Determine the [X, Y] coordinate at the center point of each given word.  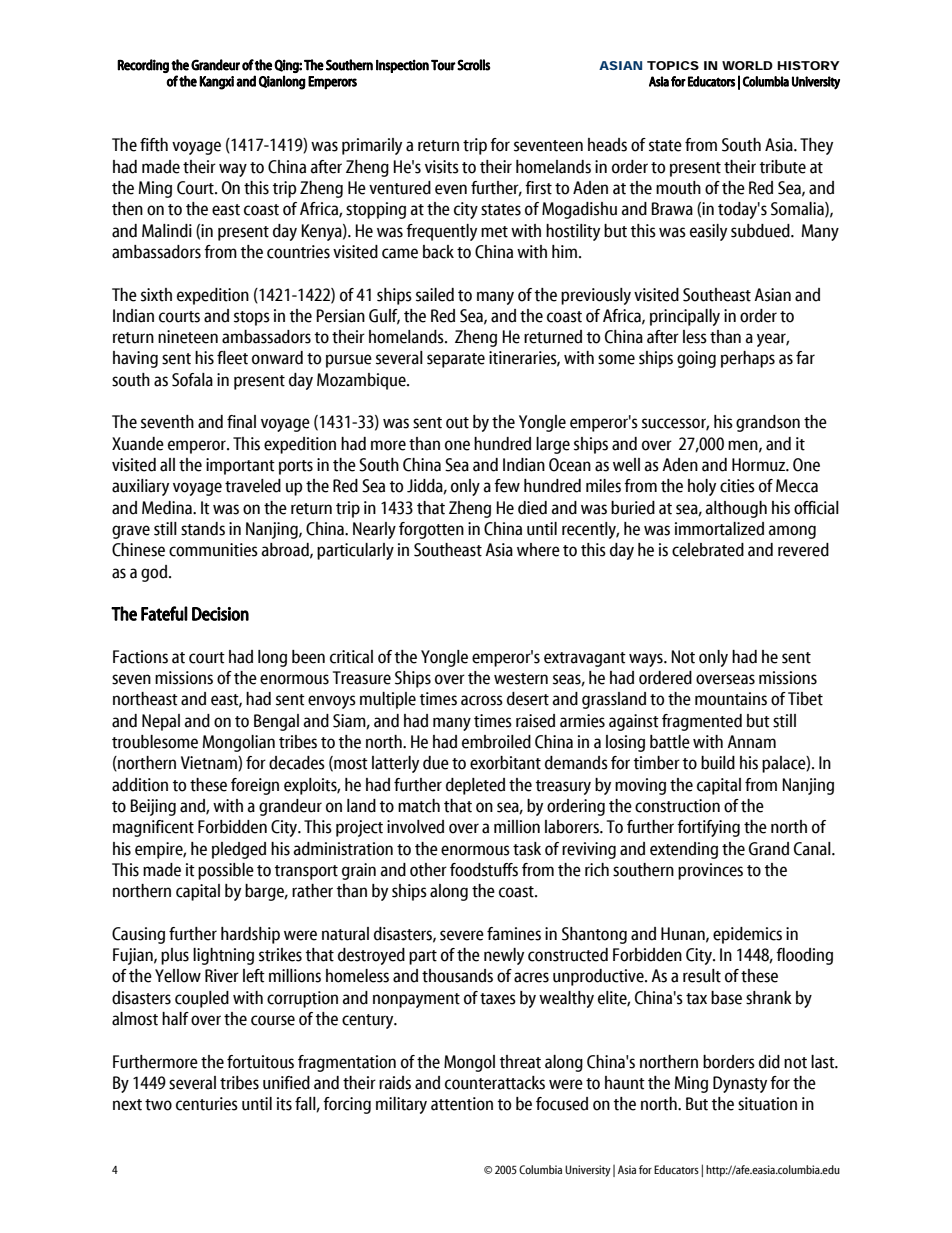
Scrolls [473, 65]
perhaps [748, 359]
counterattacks [495, 1083]
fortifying [708, 828]
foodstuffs [484, 870]
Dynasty [740, 1084]
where [538, 550]
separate [456, 360]
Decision [220, 614]
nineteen [188, 337]
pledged [239, 850]
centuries [207, 1104]
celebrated [708, 550]
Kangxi [216, 83]
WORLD [747, 65]
